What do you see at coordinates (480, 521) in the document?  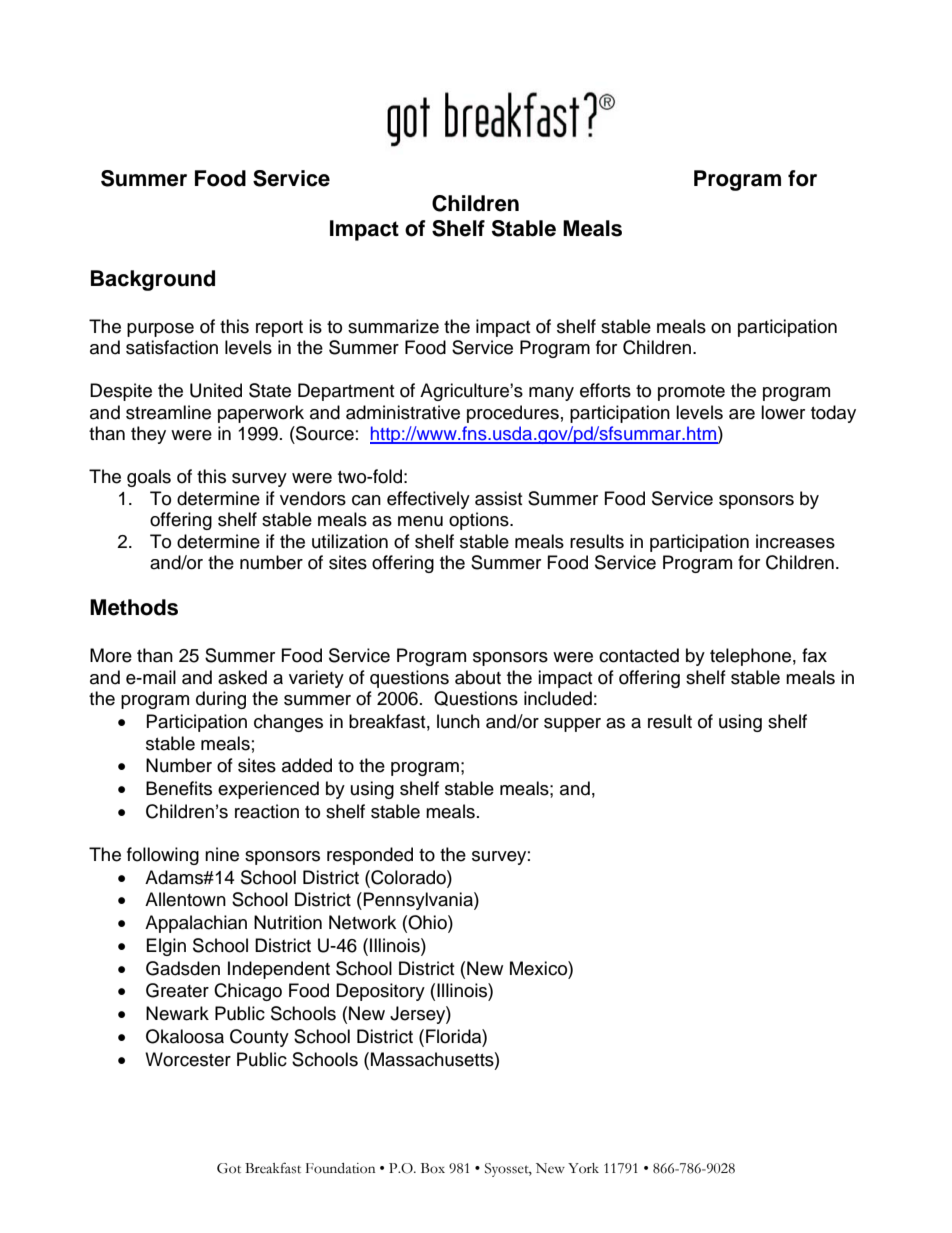 I see `options` at bounding box center [480, 521].
